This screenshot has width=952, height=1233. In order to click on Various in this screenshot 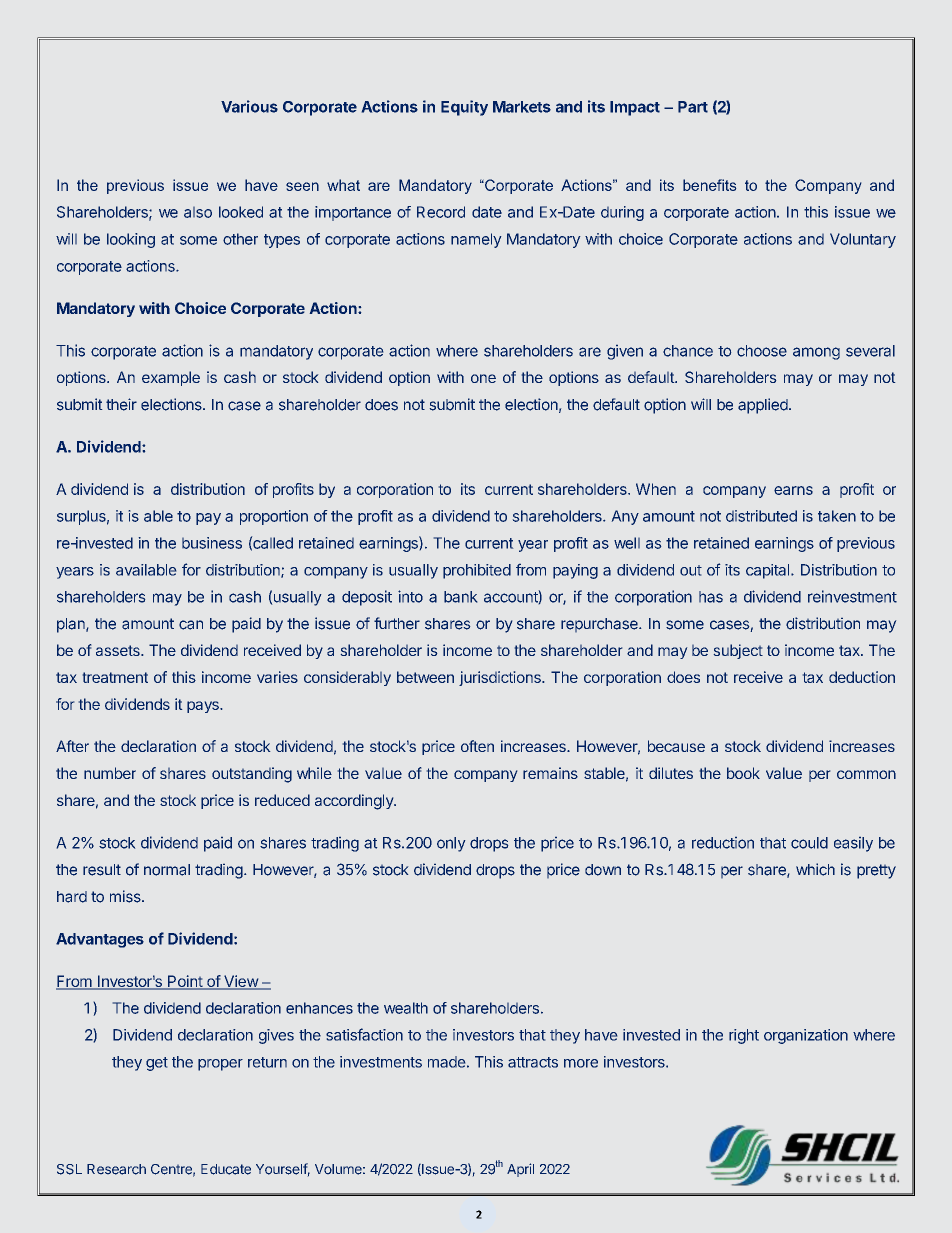, I will do `click(249, 106)`.
